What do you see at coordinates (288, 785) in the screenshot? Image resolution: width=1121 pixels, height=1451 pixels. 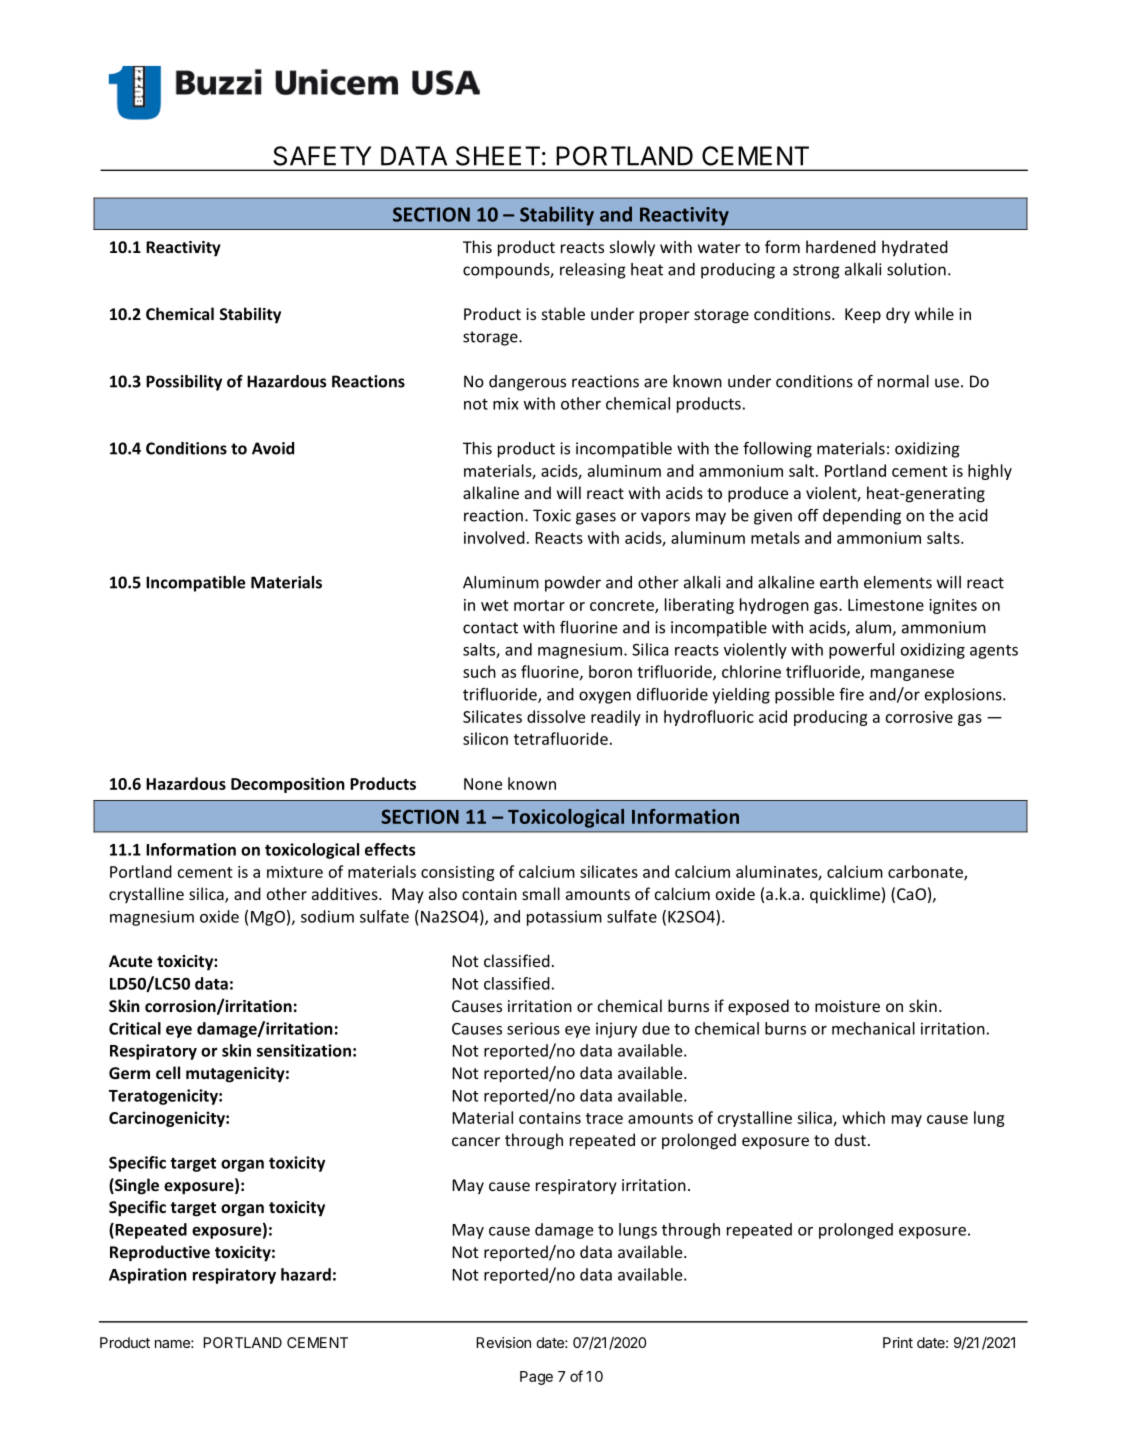 I see `Decomposition` at bounding box center [288, 785].
